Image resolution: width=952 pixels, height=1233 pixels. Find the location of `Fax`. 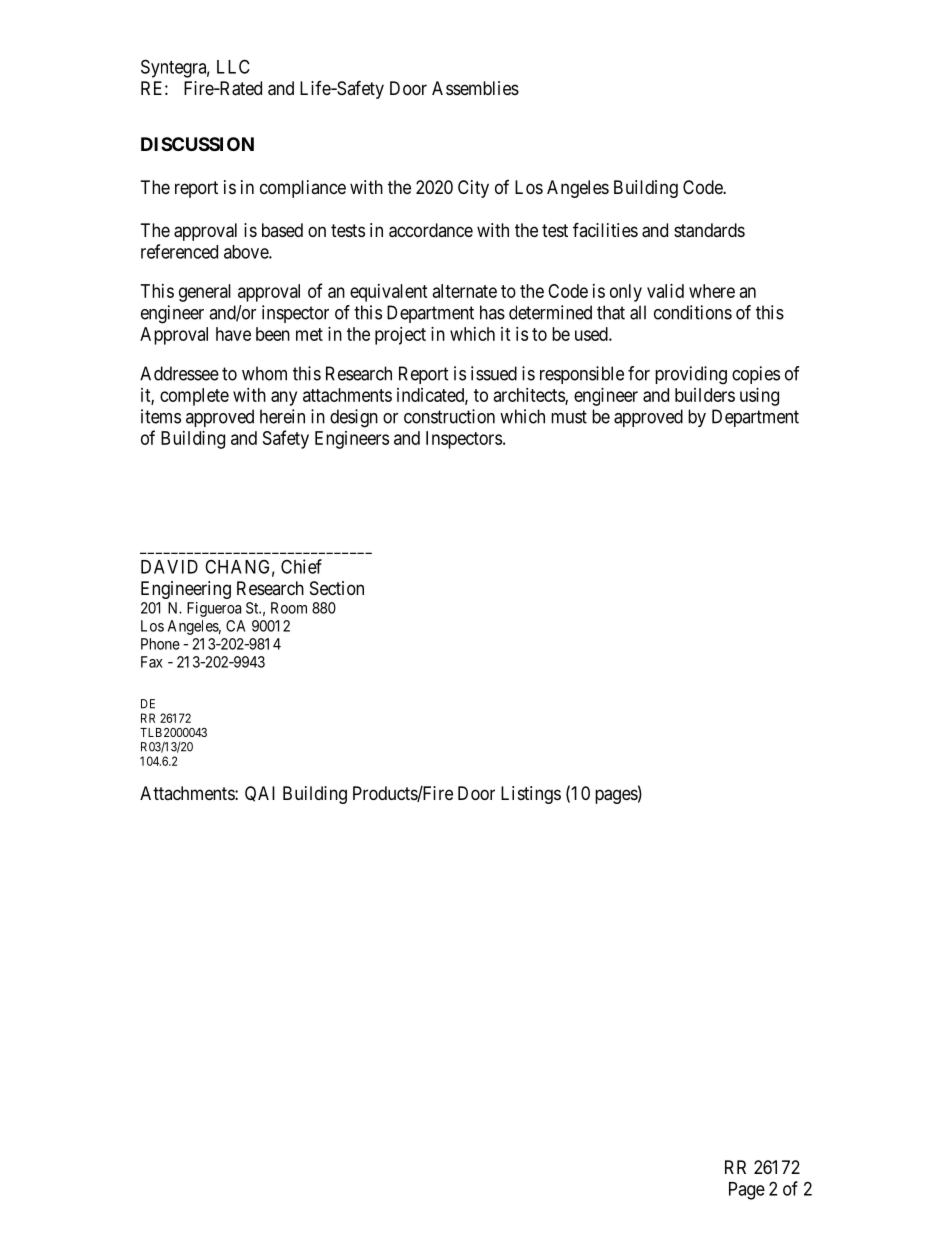

Fax is located at coordinates (152, 662).
